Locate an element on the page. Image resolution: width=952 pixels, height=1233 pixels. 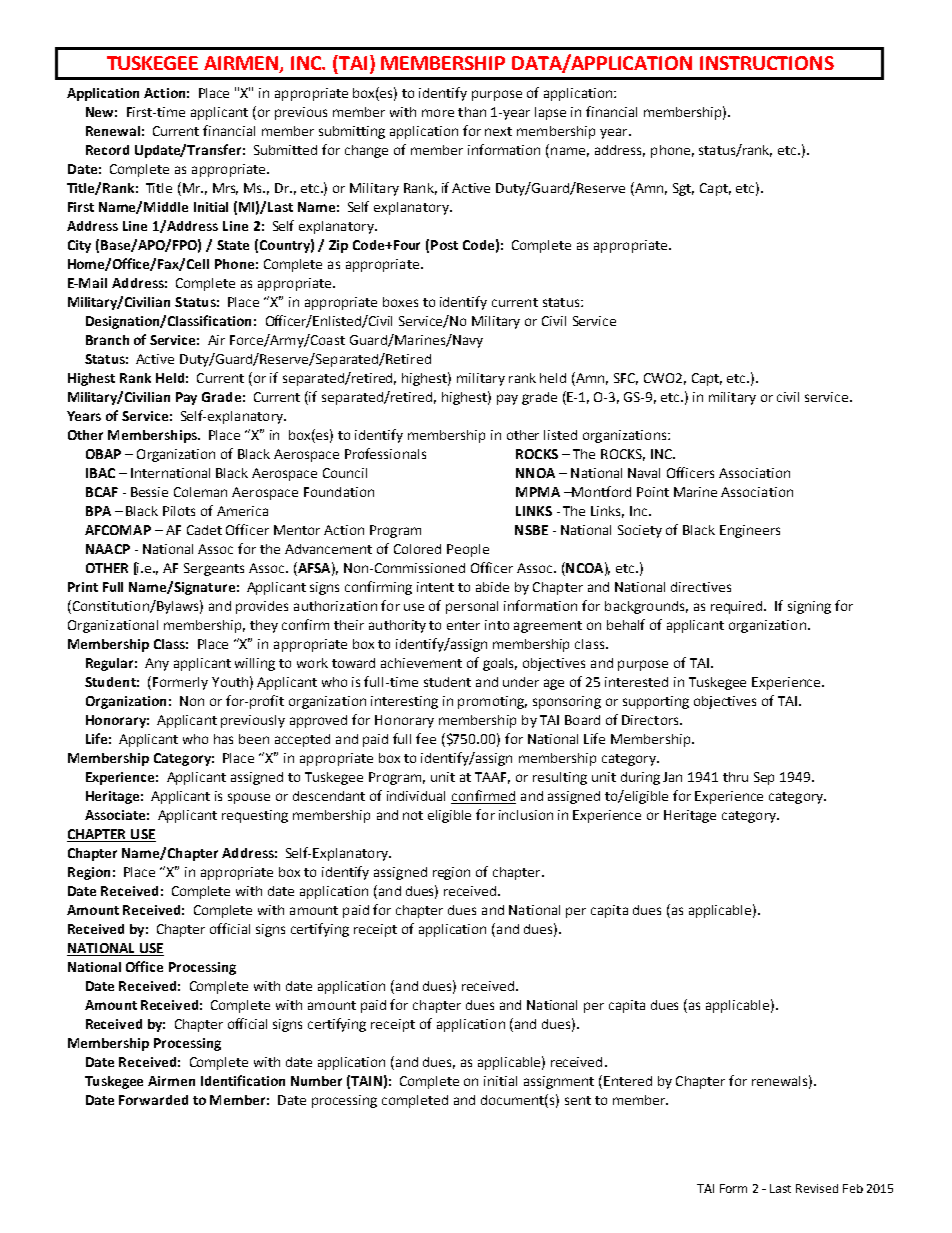
Forwarded is located at coordinates (153, 1100).
